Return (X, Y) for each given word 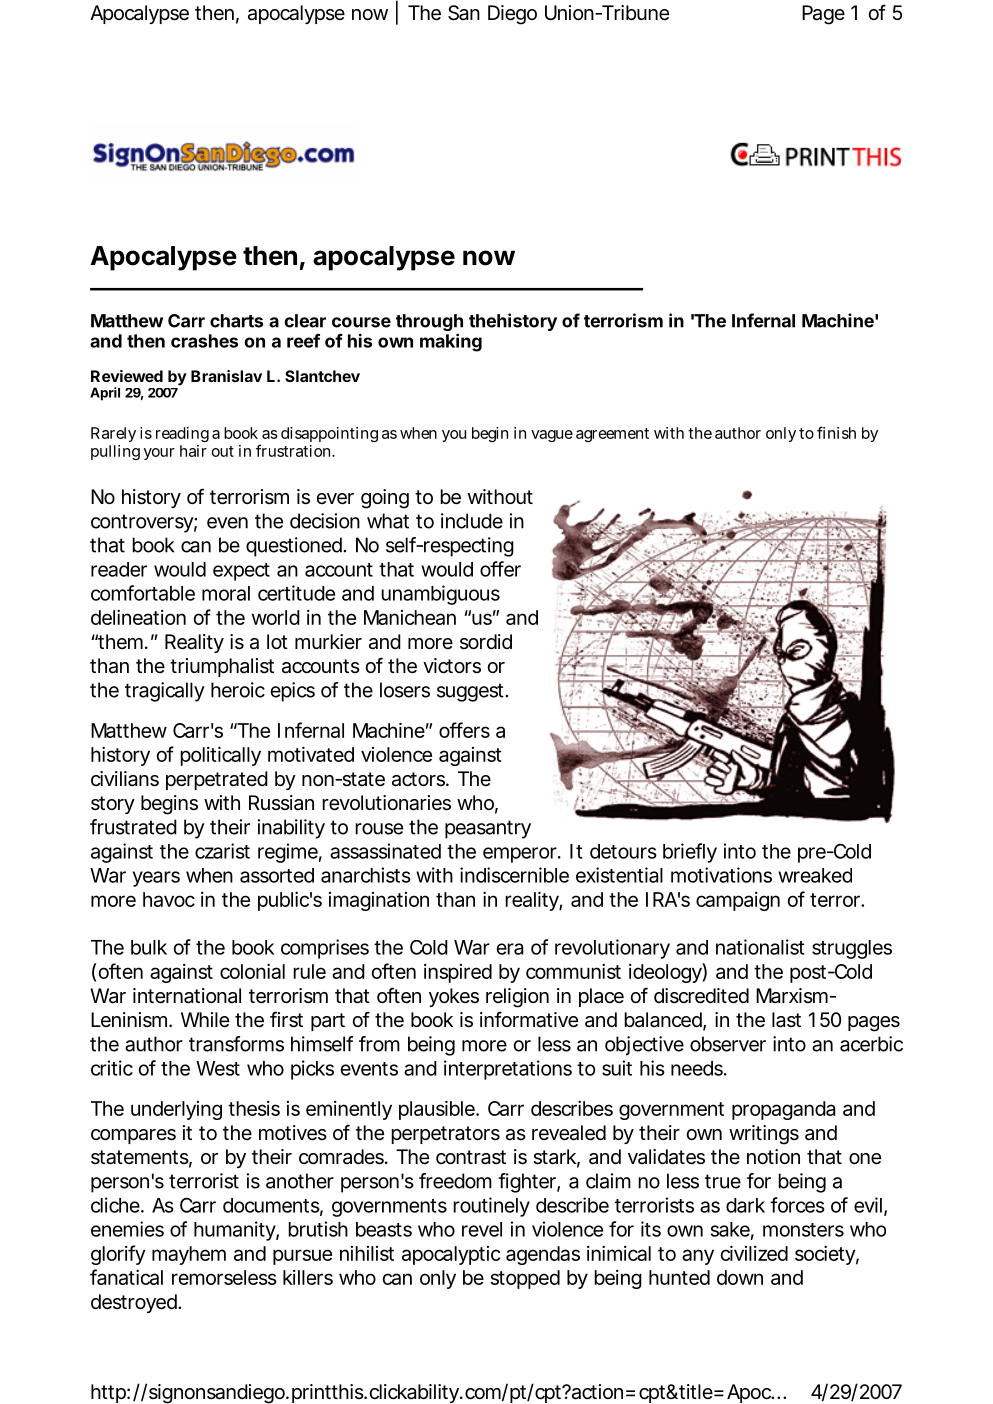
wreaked (815, 875)
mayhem (189, 1255)
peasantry (488, 829)
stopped (525, 1279)
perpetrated (217, 780)
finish (836, 432)
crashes (204, 341)
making (451, 342)
